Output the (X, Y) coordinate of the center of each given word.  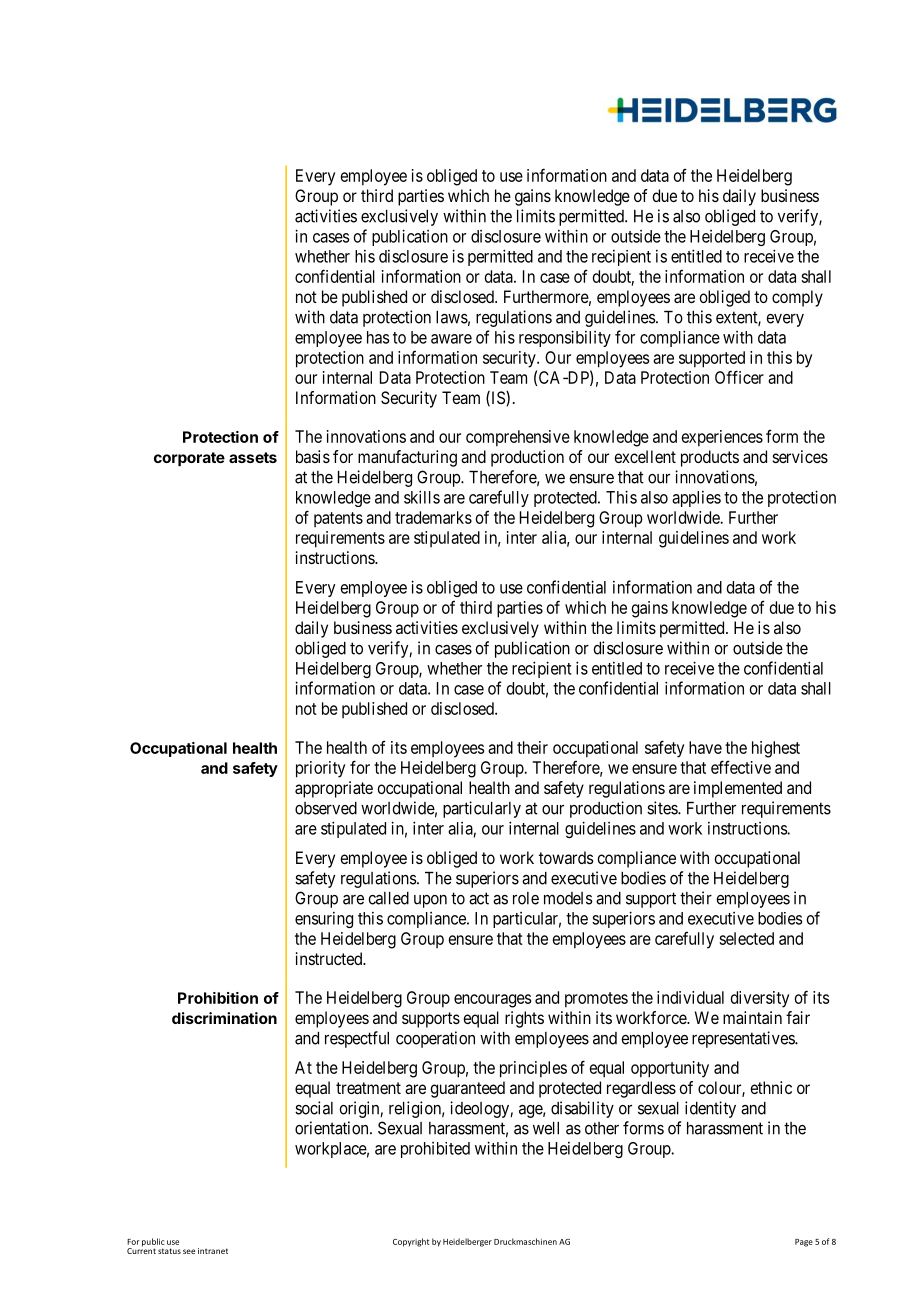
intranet (213, 1251)
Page (804, 1243)
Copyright (411, 1242)
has (378, 337)
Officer (739, 377)
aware (451, 339)
